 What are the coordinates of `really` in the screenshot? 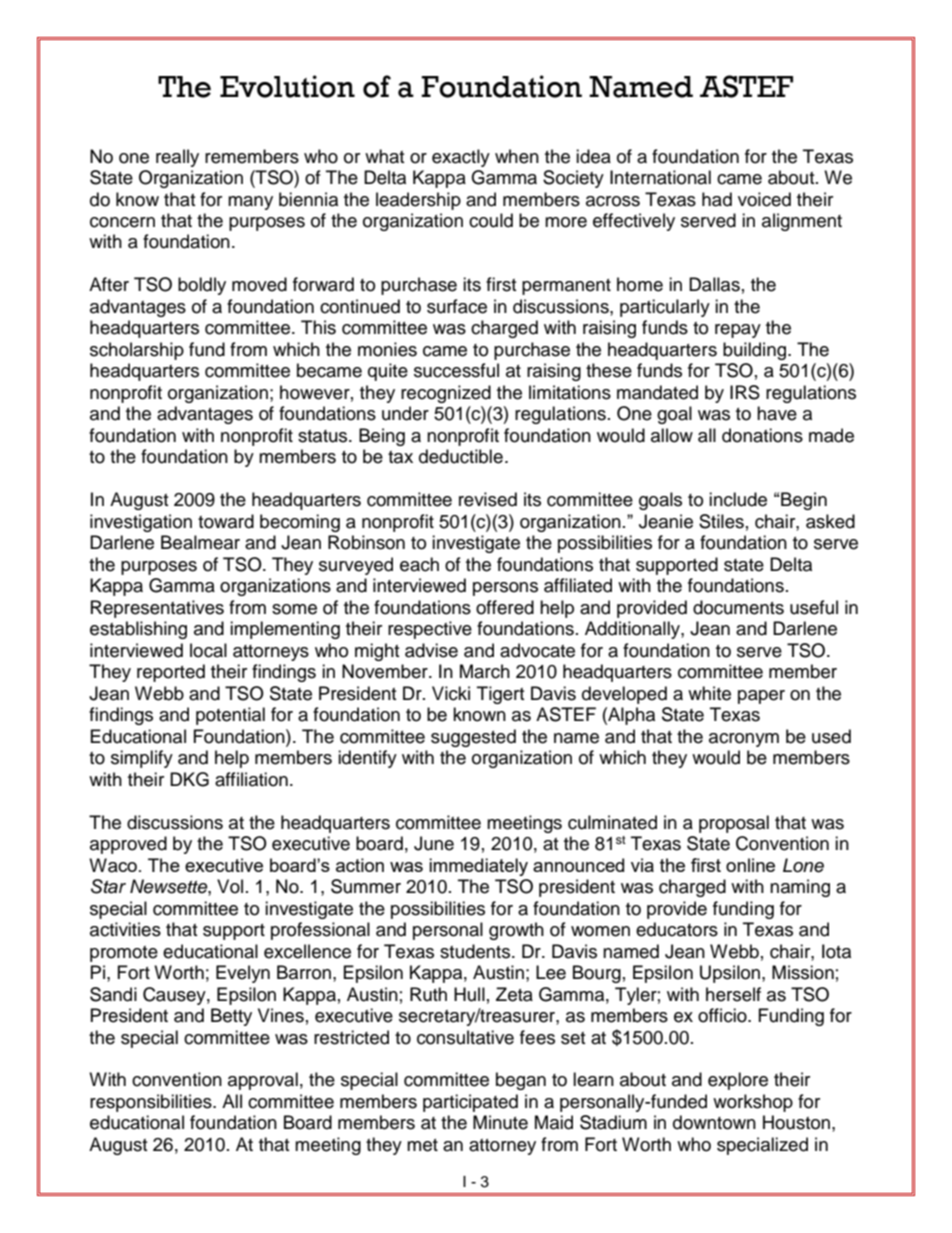 It's located at (177, 158).
